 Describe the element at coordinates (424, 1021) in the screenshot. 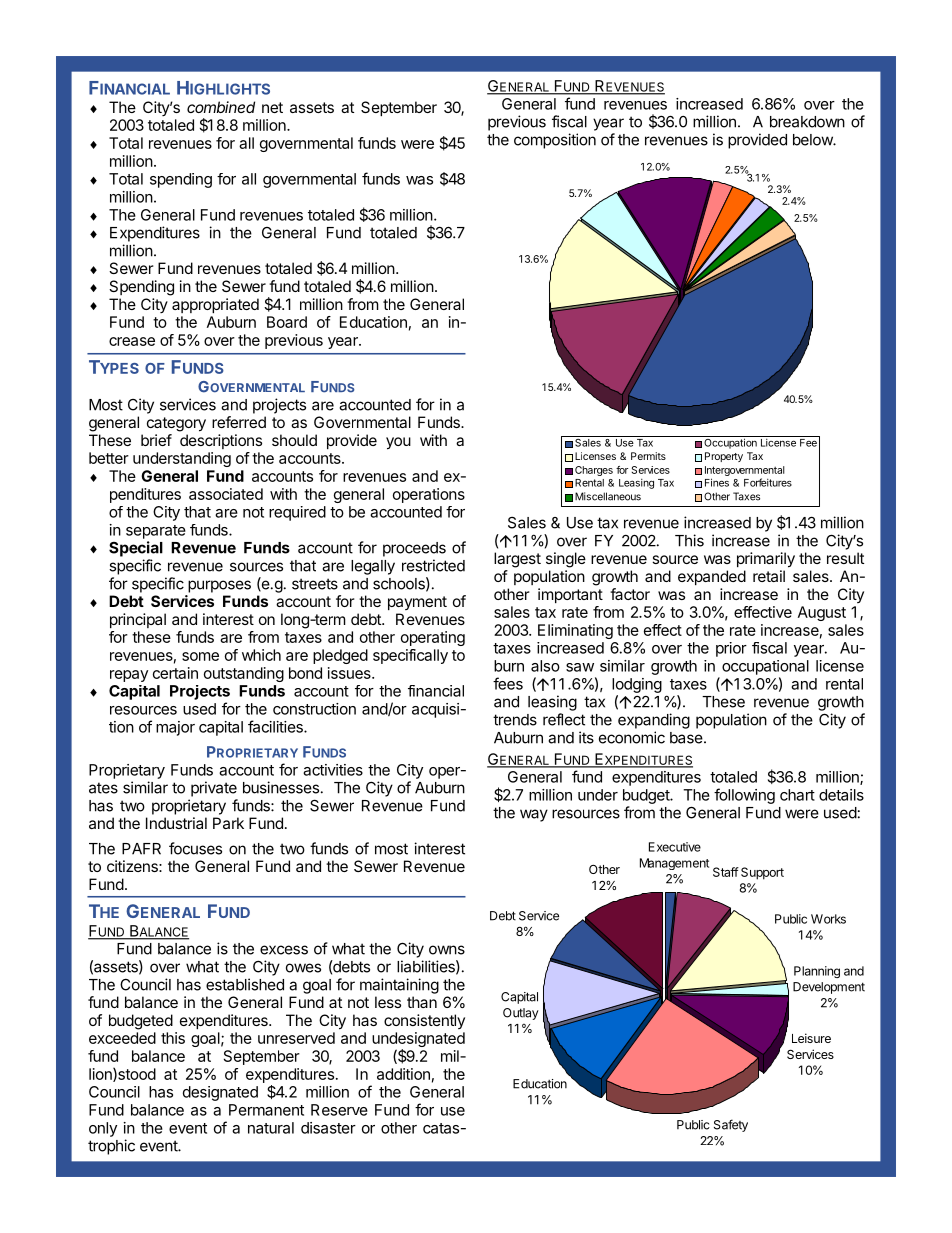

I see `consistently` at that location.
